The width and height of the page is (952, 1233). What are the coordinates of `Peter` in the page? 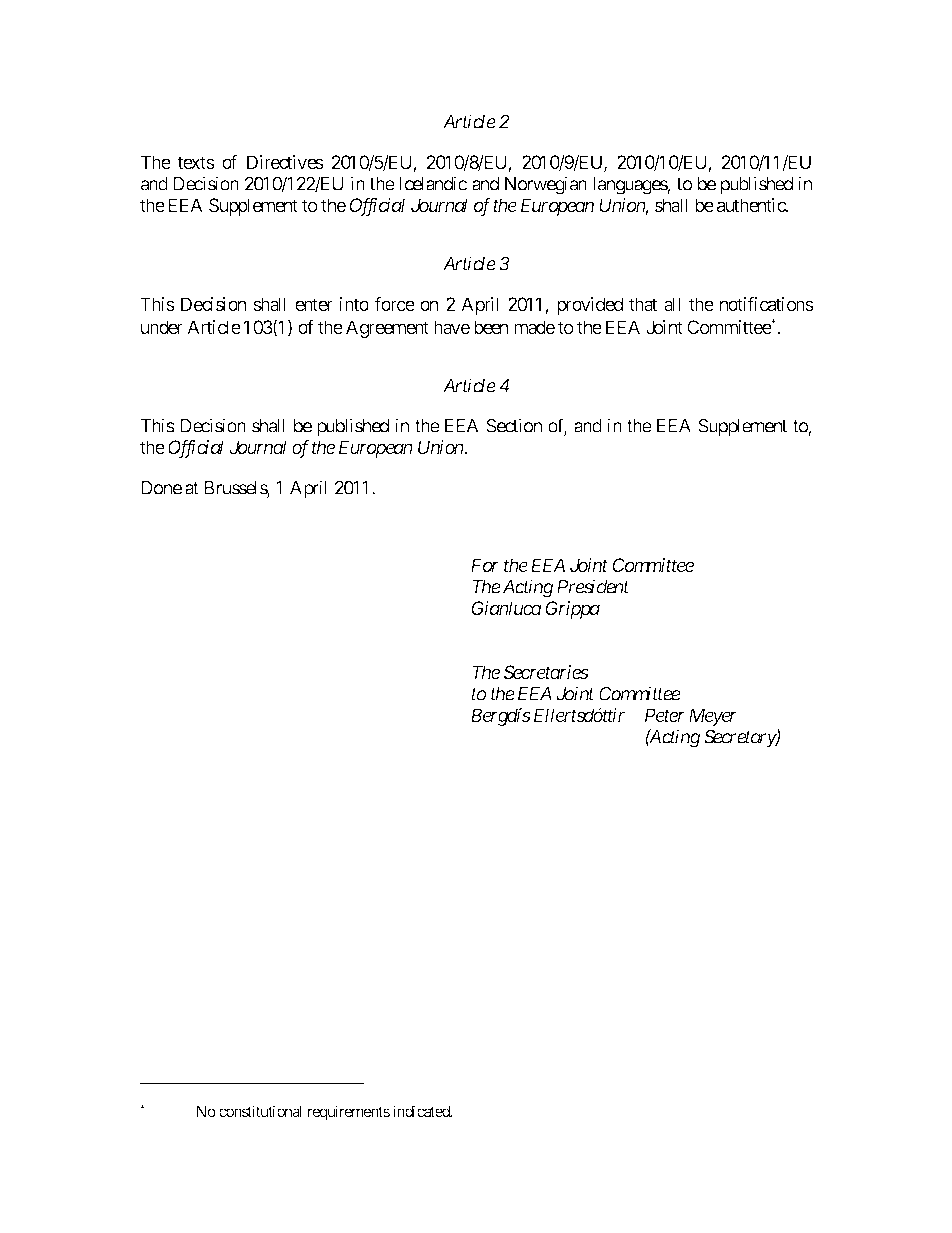 It's located at (665, 715).
